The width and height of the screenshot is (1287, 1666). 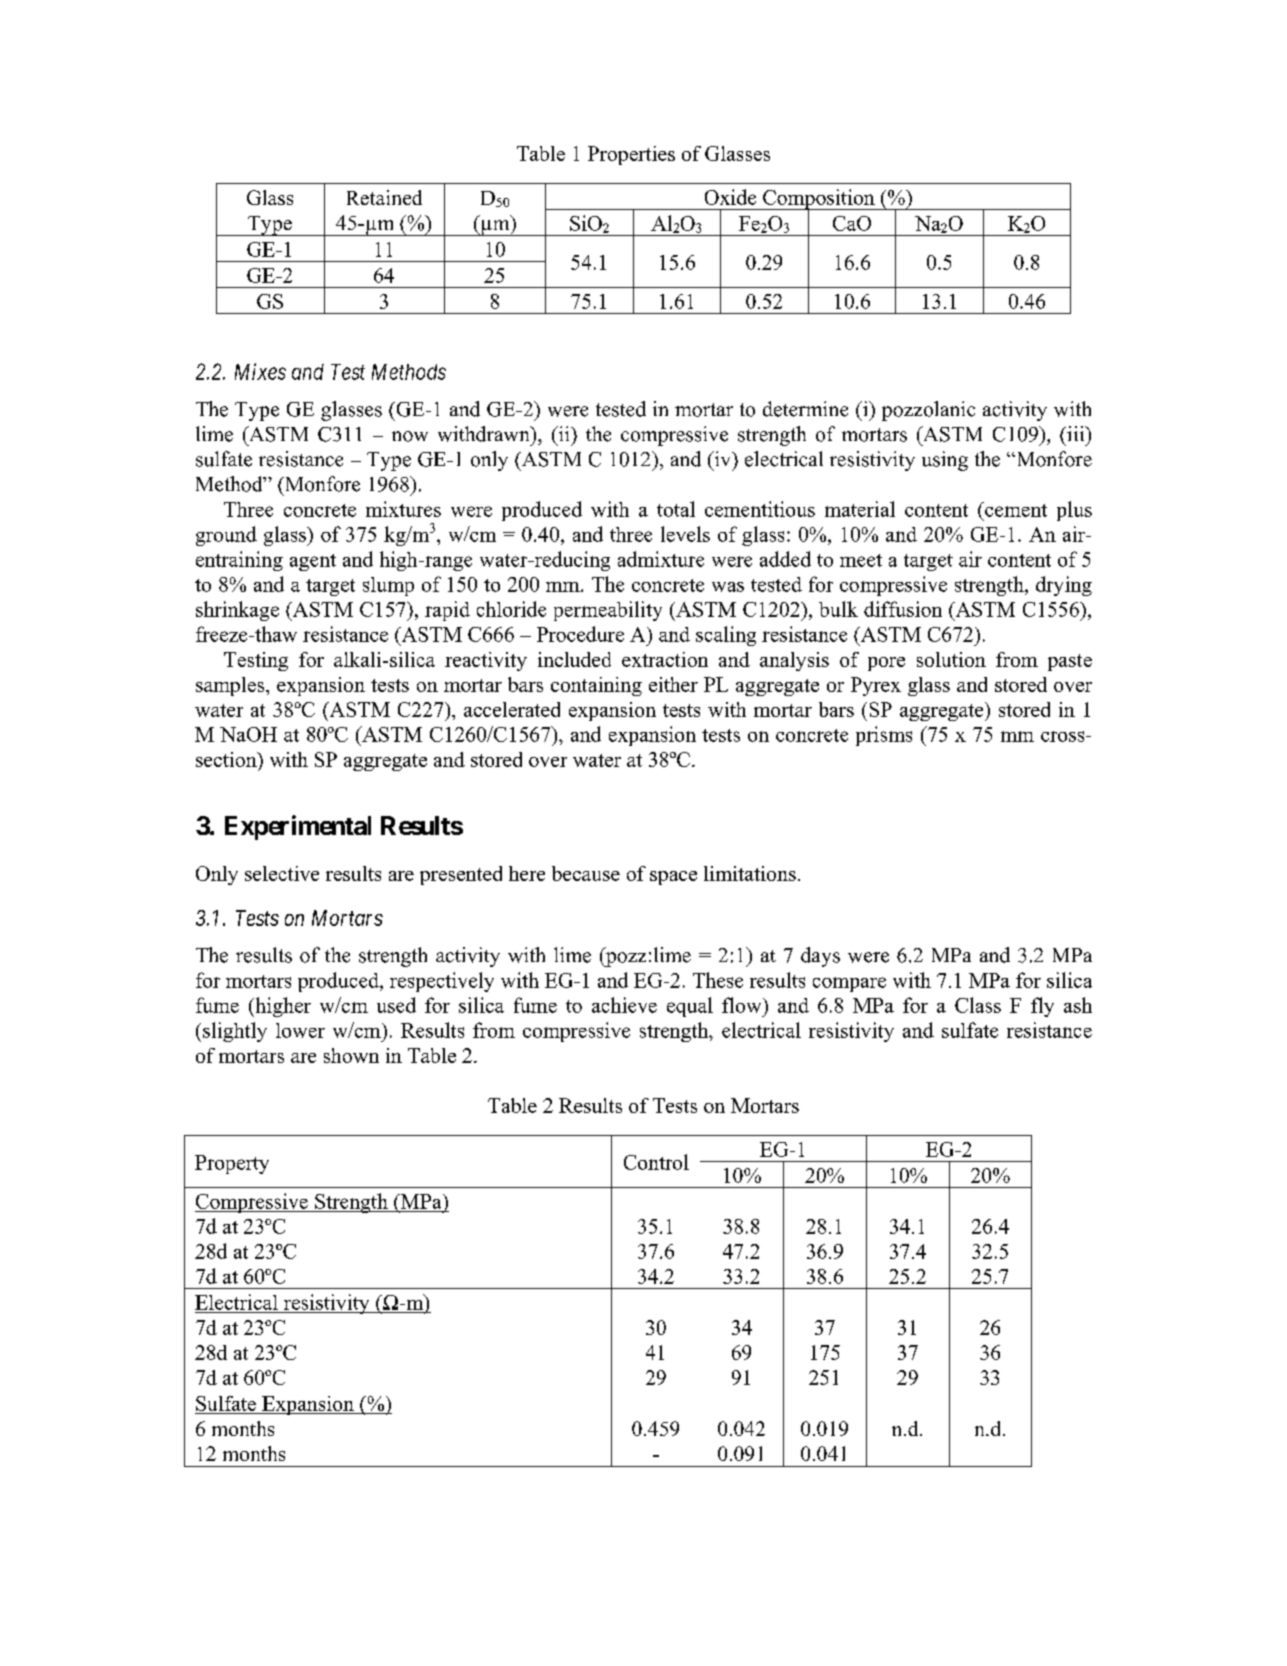 I want to click on Control, so click(x=656, y=1162).
